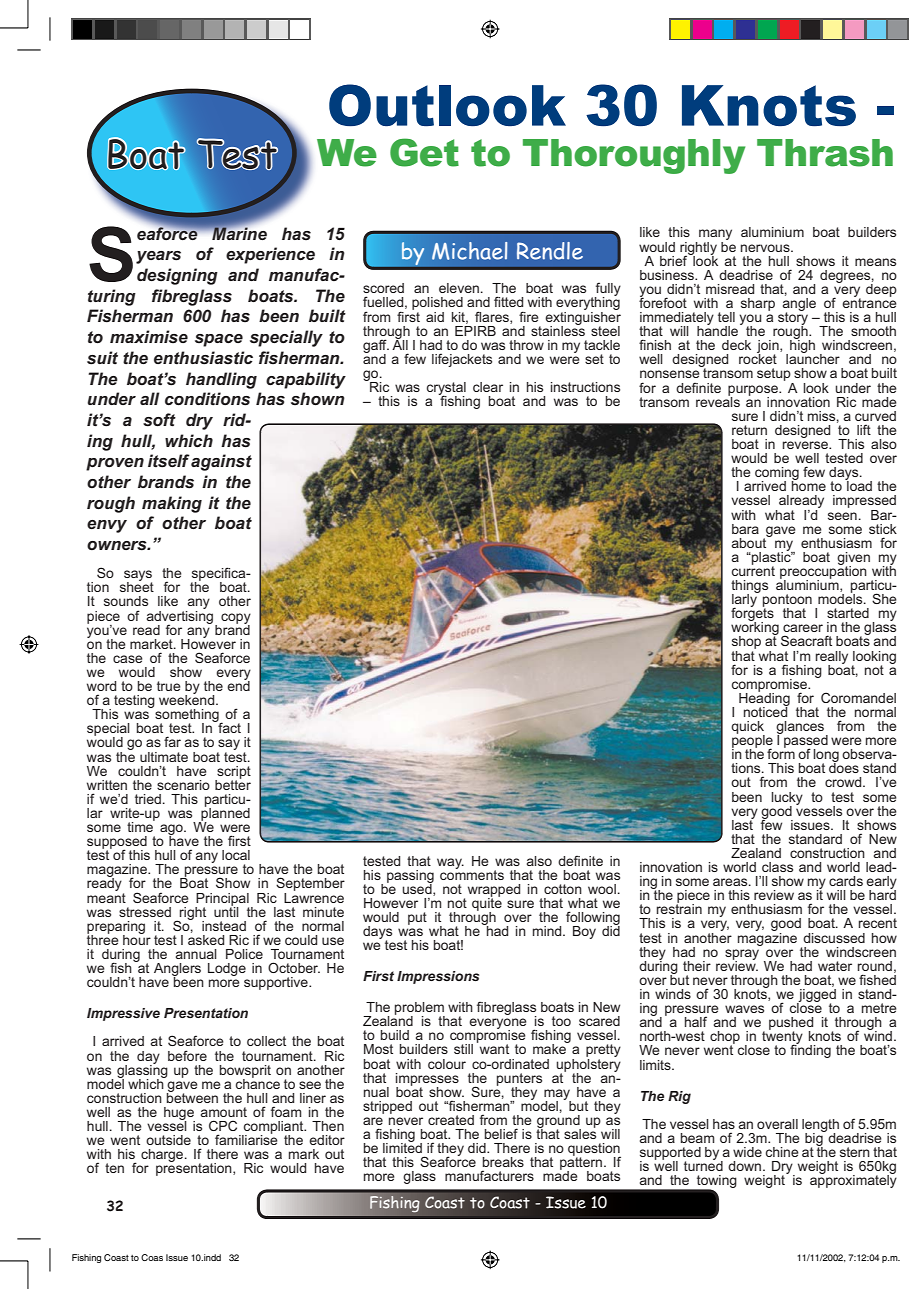  Describe the element at coordinates (159, 420) in the document. I see `soft` at that location.
